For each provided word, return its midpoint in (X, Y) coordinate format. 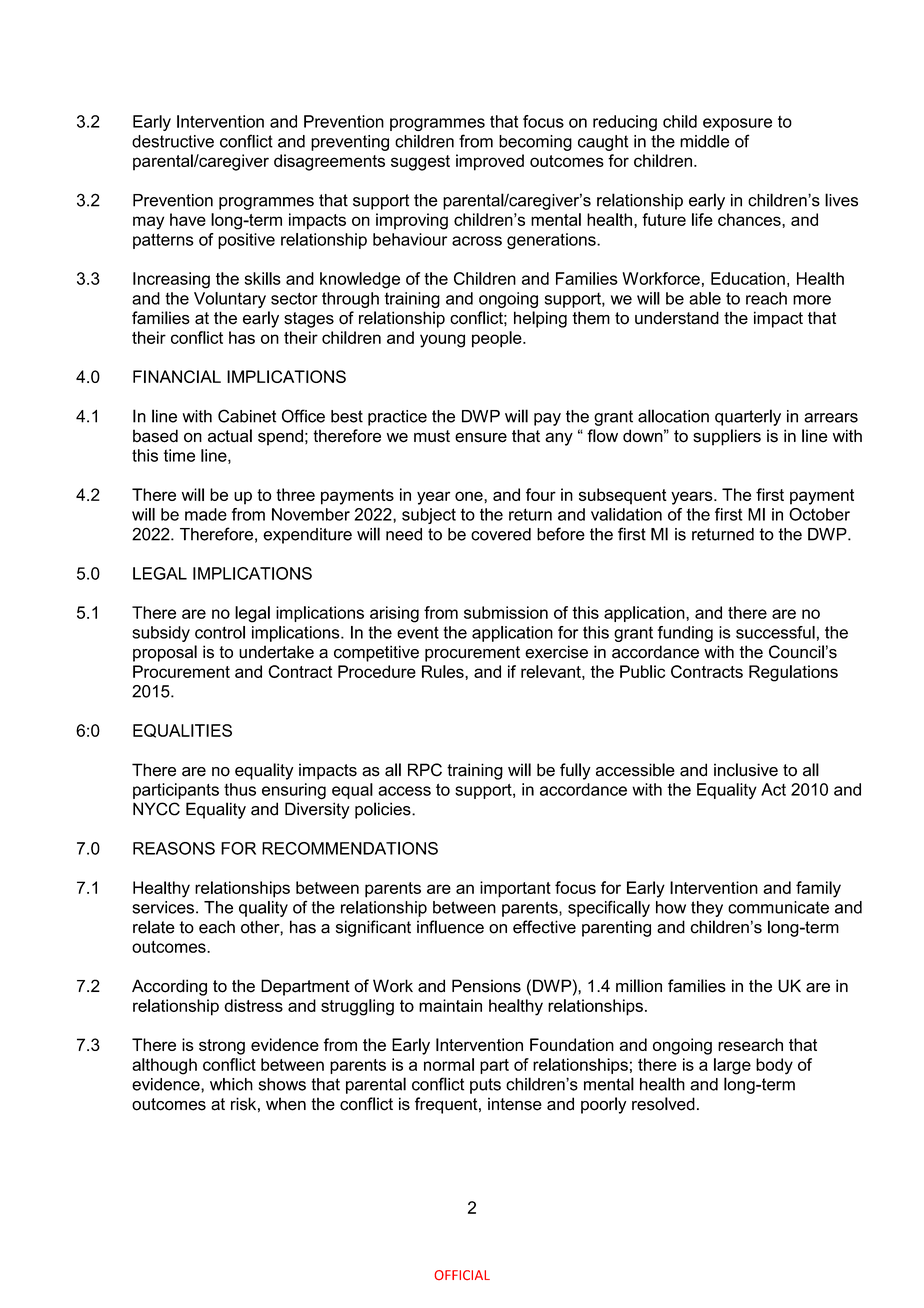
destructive (173, 141)
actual (230, 436)
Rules (444, 671)
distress (253, 1005)
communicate (778, 907)
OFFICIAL (462, 1275)
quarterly (748, 417)
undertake (276, 652)
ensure (481, 437)
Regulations (793, 673)
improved (490, 162)
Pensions (486, 986)
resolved (663, 1104)
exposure (737, 124)
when (286, 1104)
